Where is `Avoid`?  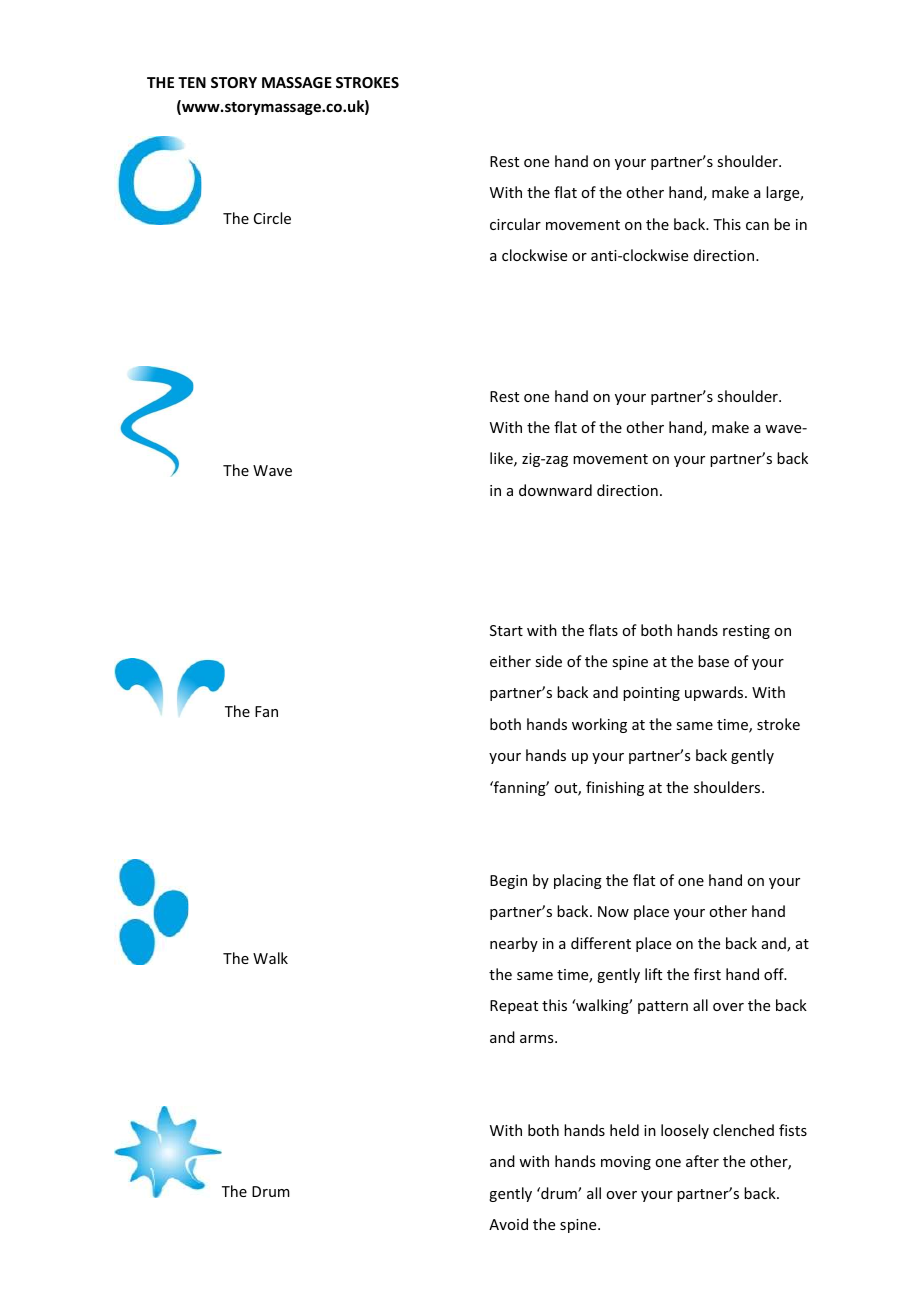 Avoid is located at coordinates (508, 1224).
